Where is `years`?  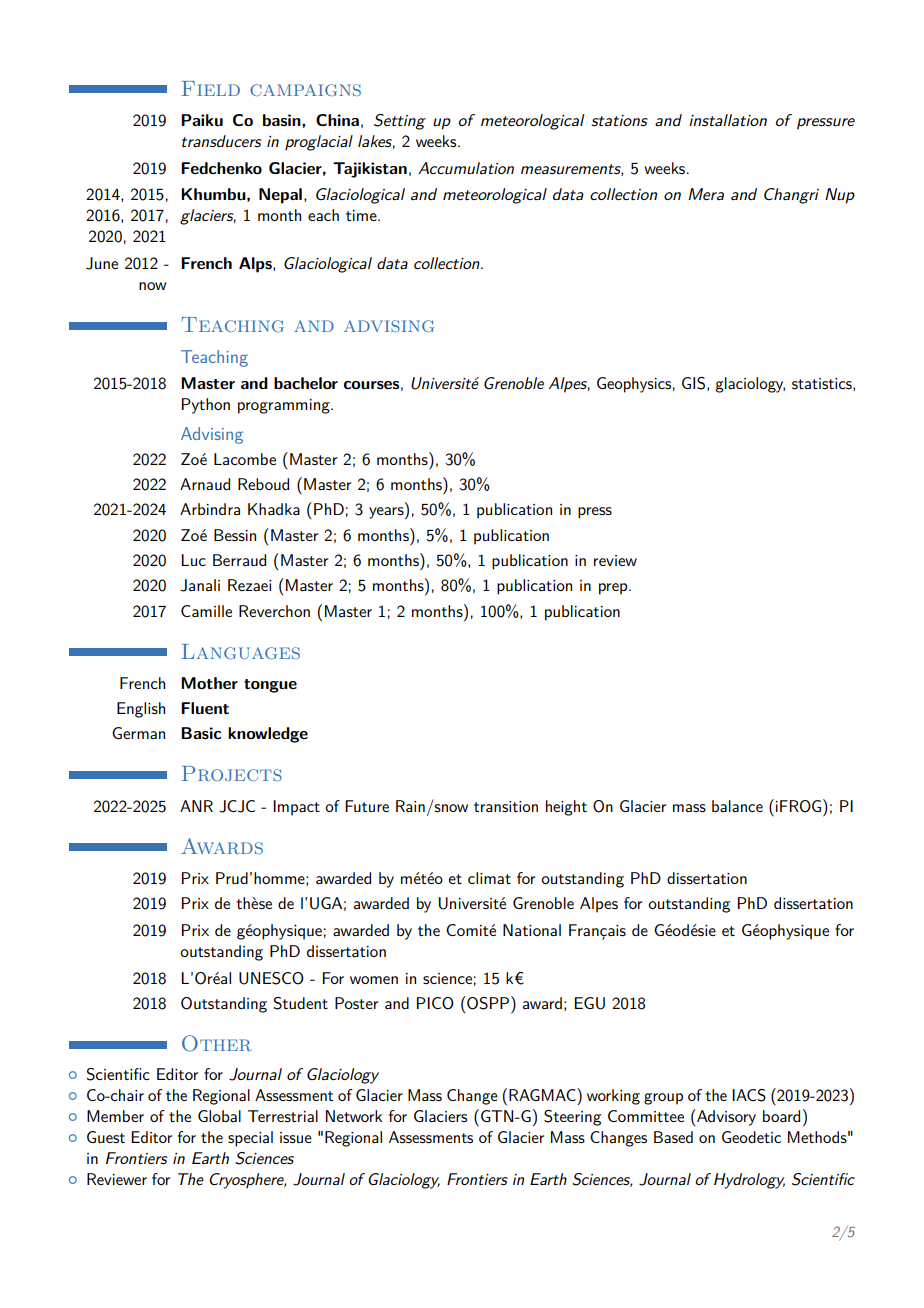 years is located at coordinates (387, 513).
